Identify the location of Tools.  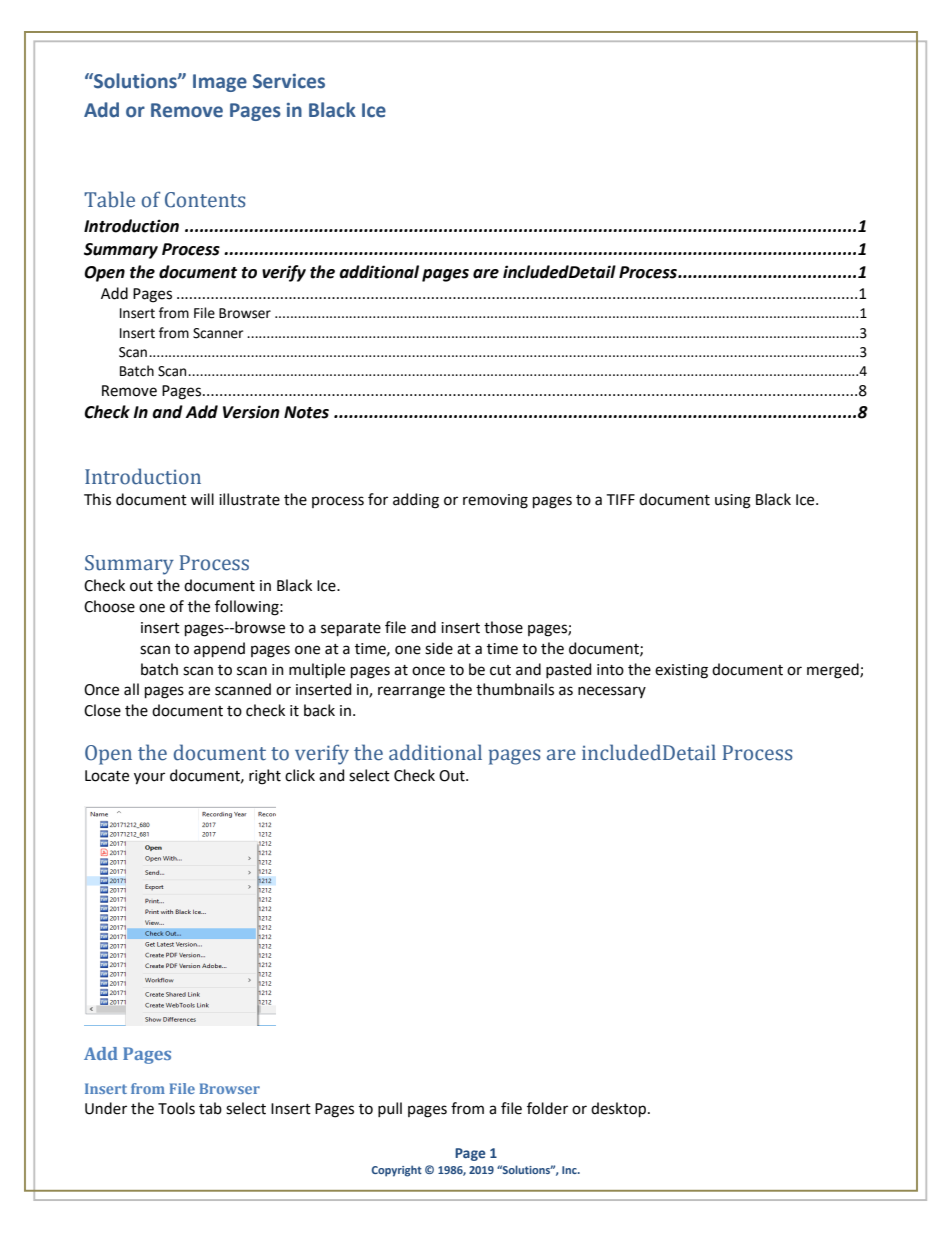
(176, 1108).
